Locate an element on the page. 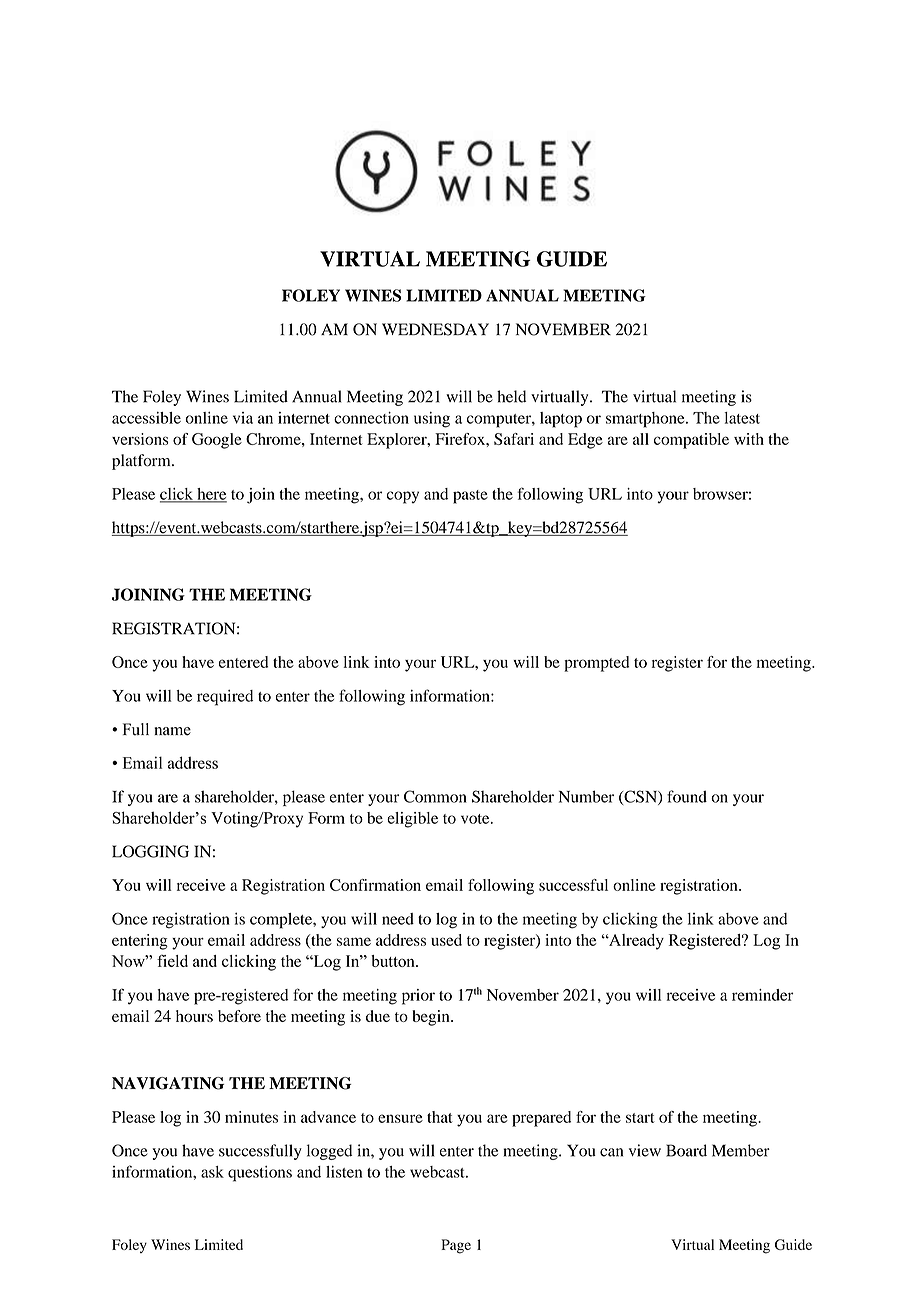  found is located at coordinates (687, 796).
